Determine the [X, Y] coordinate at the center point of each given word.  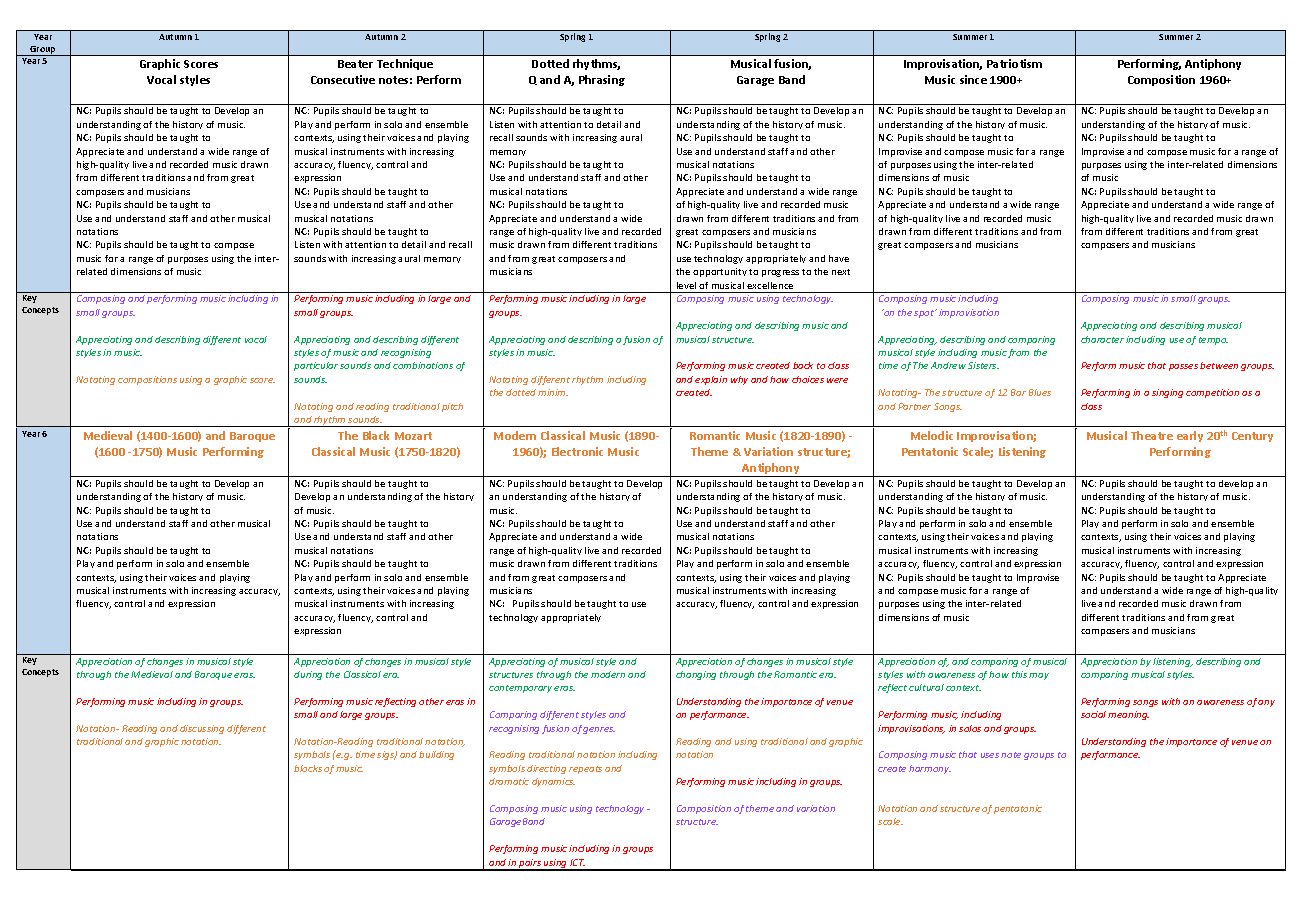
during [308, 675]
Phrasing [602, 80]
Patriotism [1014, 63]
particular [316, 366]
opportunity [720, 272]
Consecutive [343, 79]
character [1102, 339]
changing [696, 675]
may [1039, 676]
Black [376, 435]
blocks [308, 768]
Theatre [1152, 435]
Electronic [577, 451]
